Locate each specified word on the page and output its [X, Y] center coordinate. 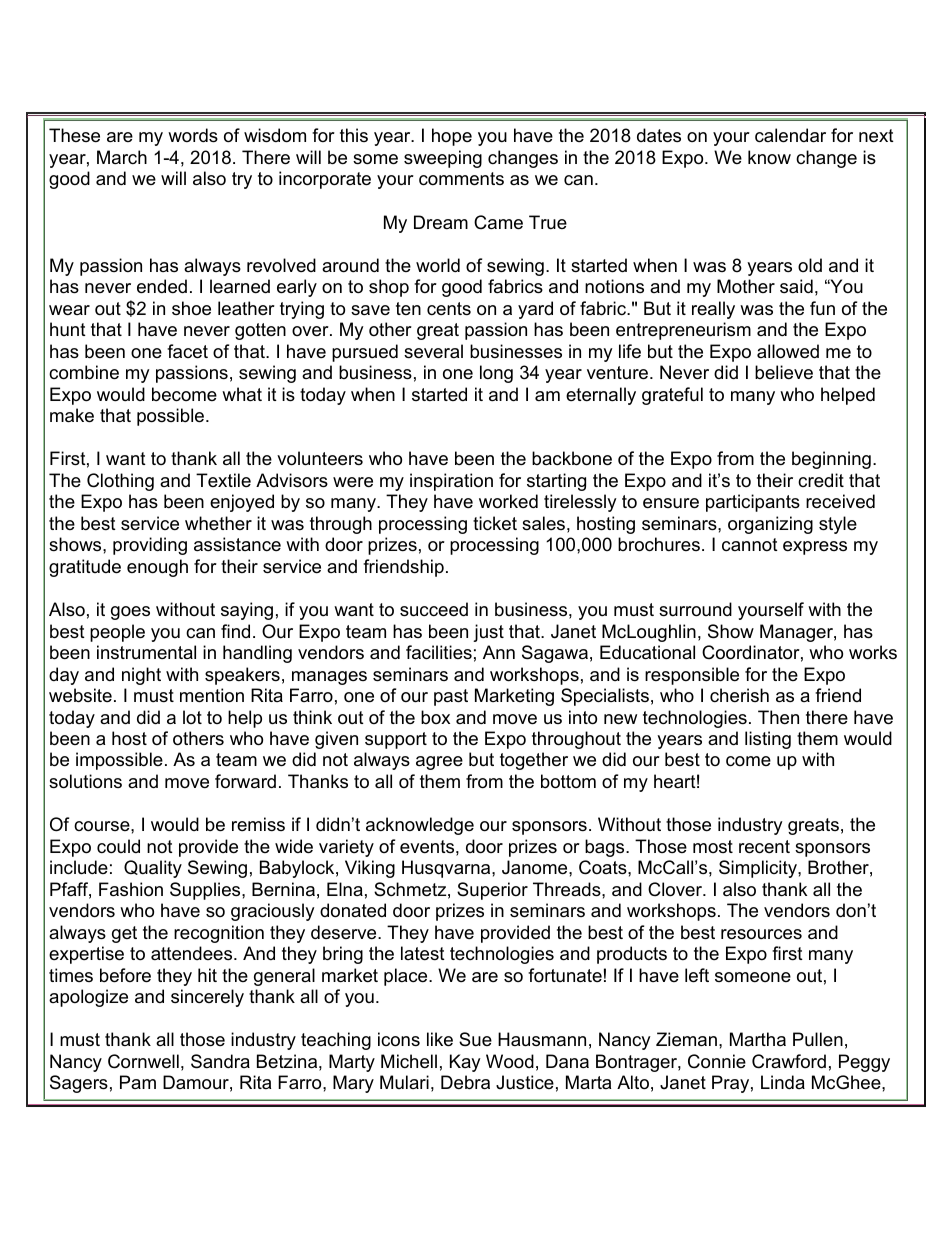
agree [439, 763]
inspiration [451, 482]
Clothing [120, 482]
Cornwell [143, 1061]
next [876, 136]
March [122, 157]
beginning [831, 460]
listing [768, 740]
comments [461, 179]
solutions [85, 781]
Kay [465, 1063]
